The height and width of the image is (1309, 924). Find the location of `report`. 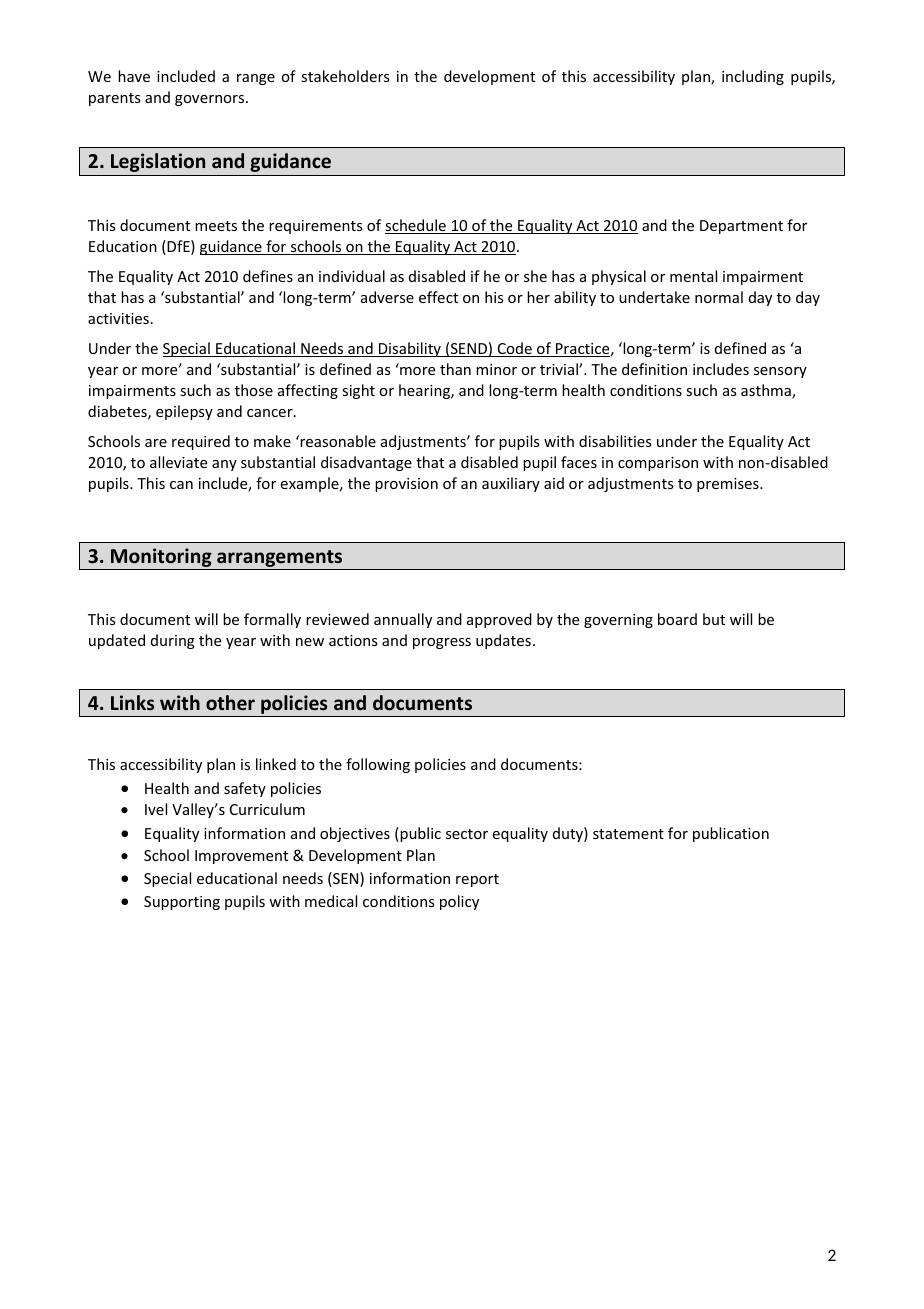

report is located at coordinates (477, 880).
